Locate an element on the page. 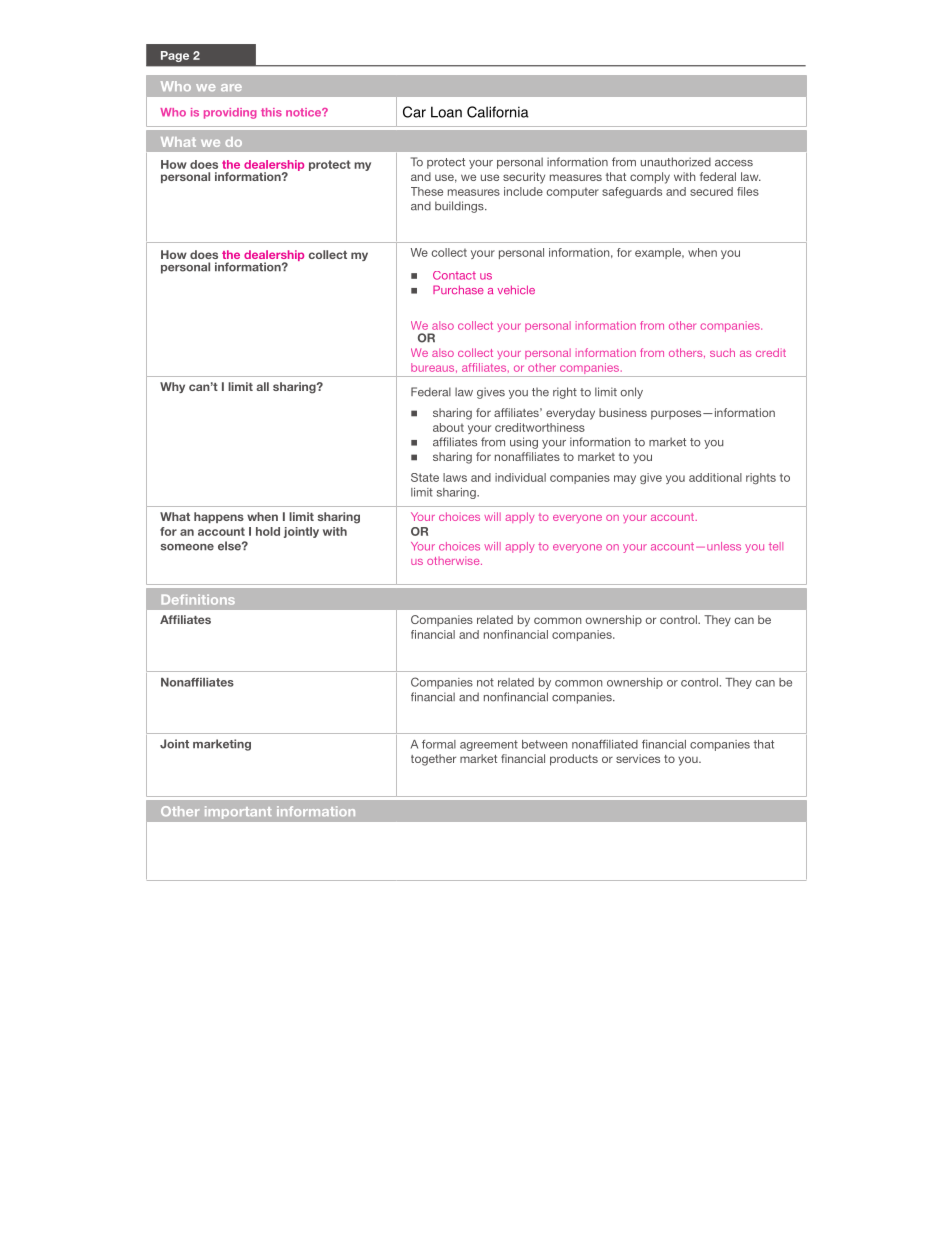 The image size is (952, 1233). only is located at coordinates (632, 393).
